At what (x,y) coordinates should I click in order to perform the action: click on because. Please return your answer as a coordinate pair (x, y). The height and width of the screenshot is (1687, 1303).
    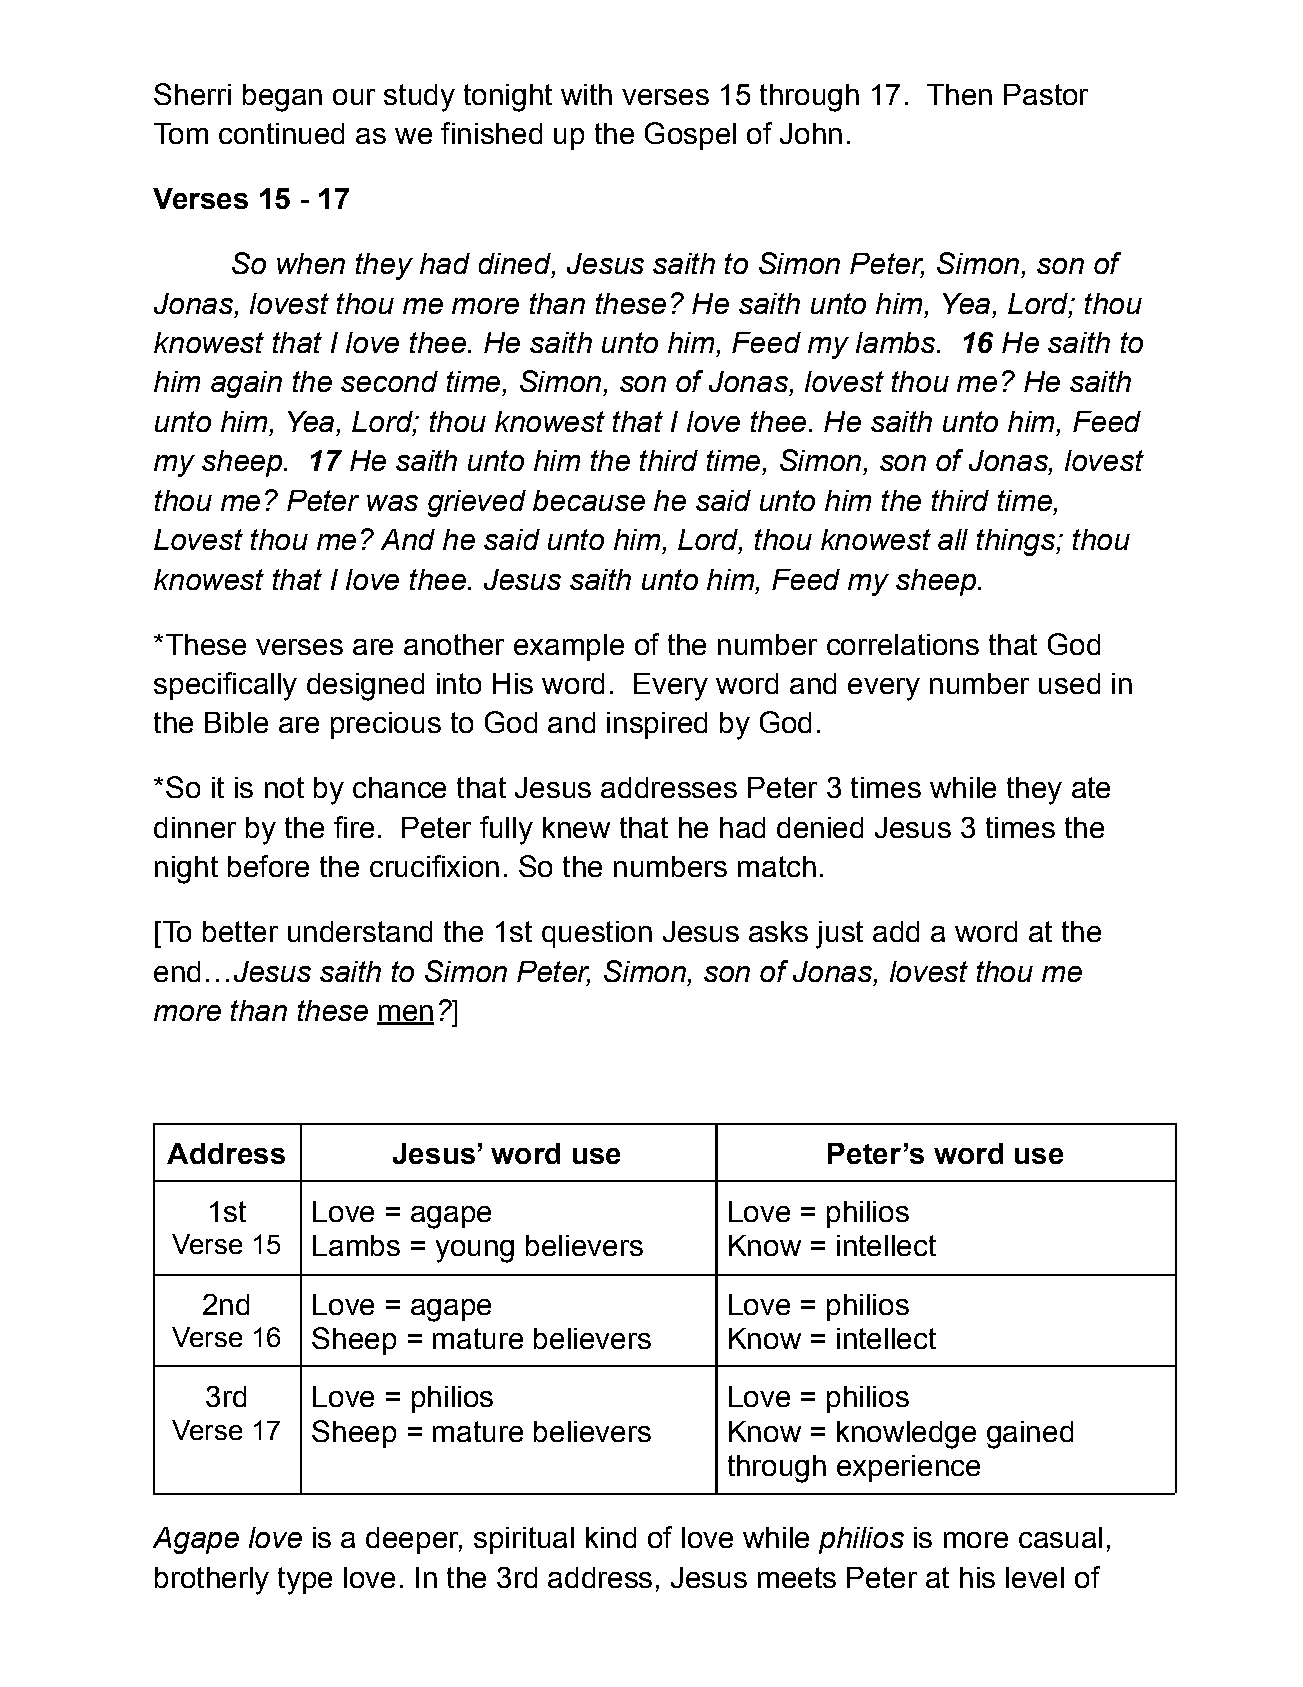
    Looking at the image, I should click on (589, 500).
